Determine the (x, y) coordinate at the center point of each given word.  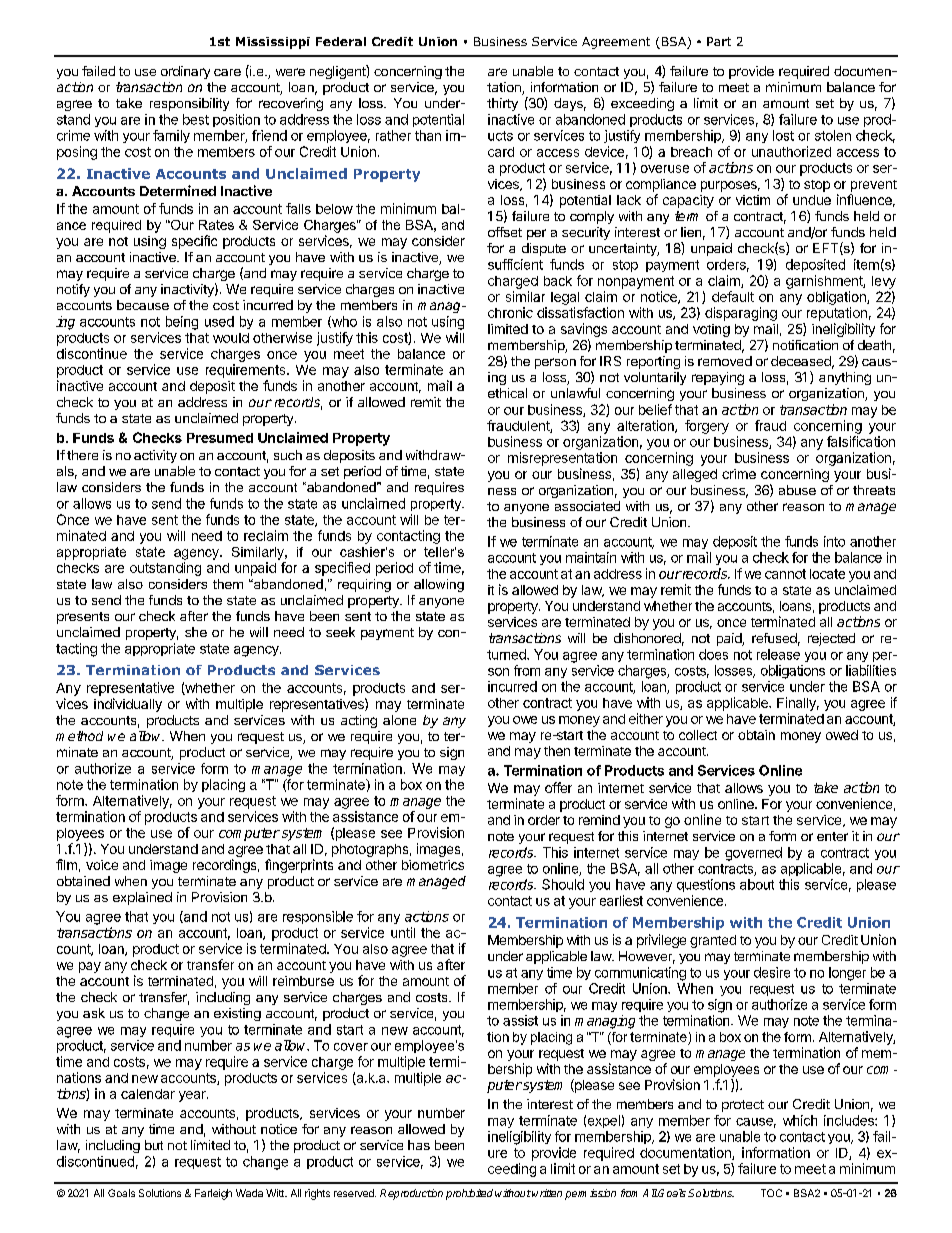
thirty (502, 104)
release (778, 654)
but (154, 1145)
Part (719, 41)
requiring (364, 585)
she (196, 632)
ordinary (185, 72)
